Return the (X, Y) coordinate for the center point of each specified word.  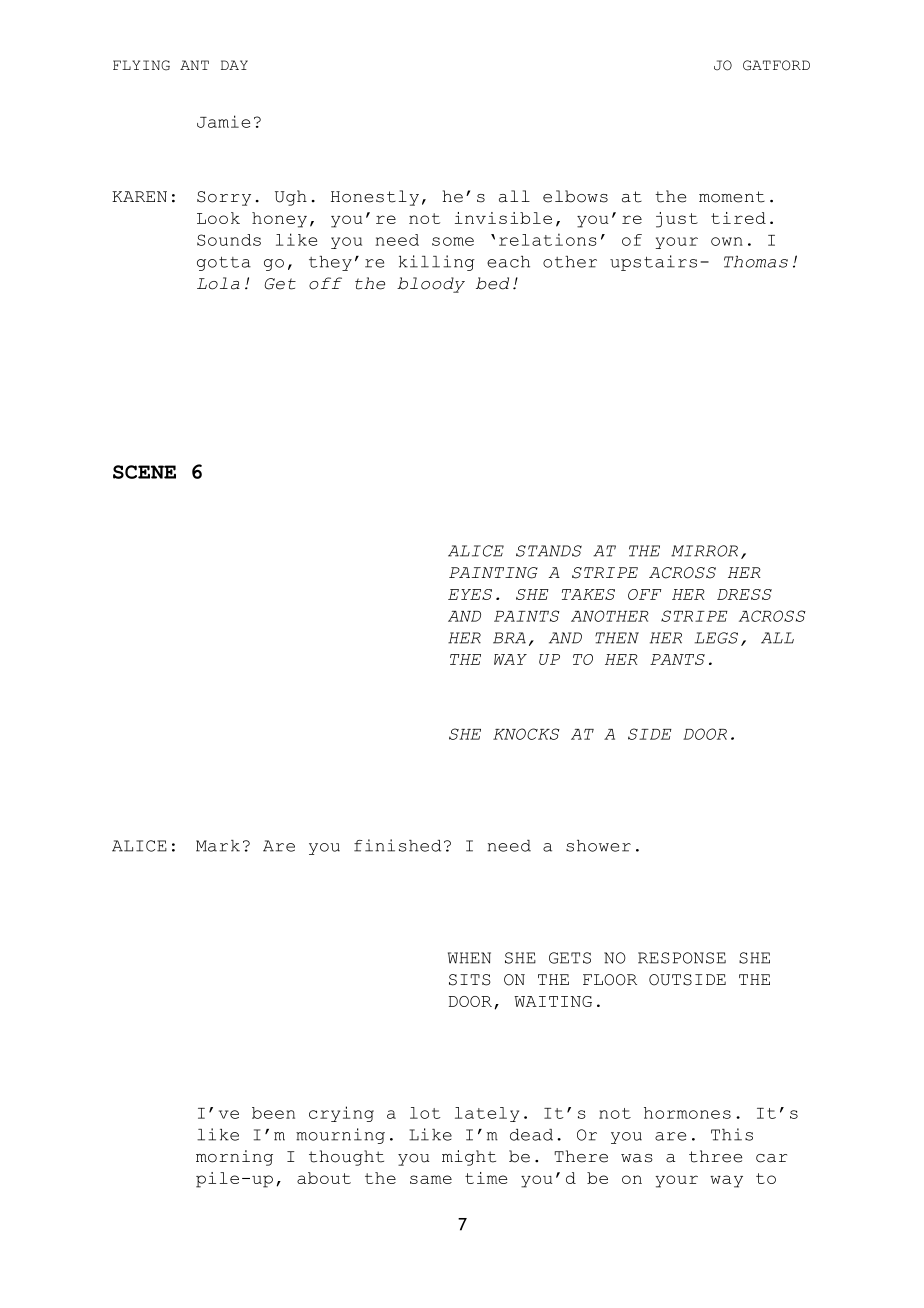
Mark (218, 846)
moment (732, 197)
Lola (218, 283)
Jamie (223, 121)
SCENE (144, 472)
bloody (431, 285)
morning (234, 1158)
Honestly (375, 198)
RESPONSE (682, 958)
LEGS (716, 638)
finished (397, 845)
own (727, 241)
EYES (470, 594)
